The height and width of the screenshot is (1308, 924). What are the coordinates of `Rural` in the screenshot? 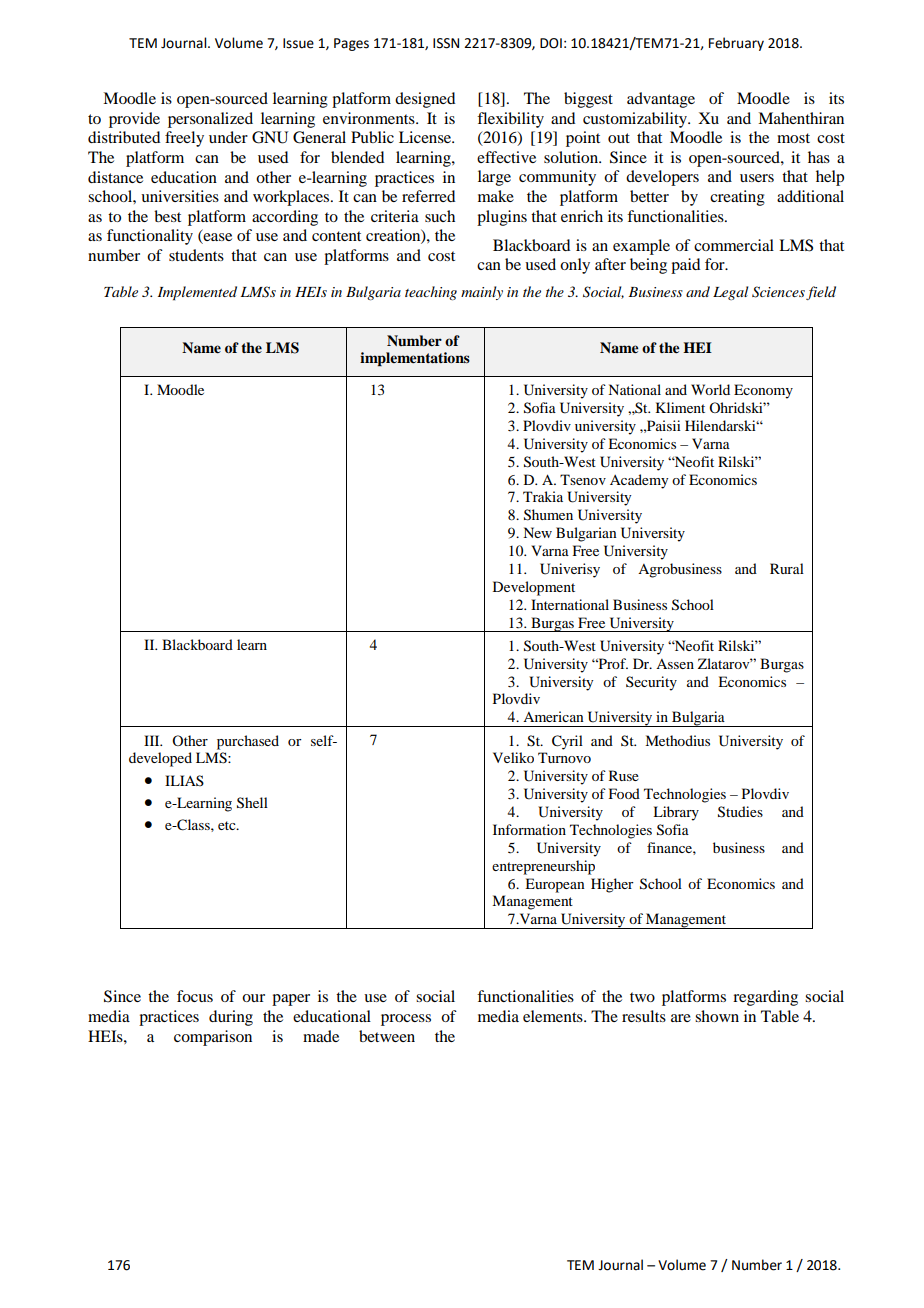 It's located at (787, 568).
